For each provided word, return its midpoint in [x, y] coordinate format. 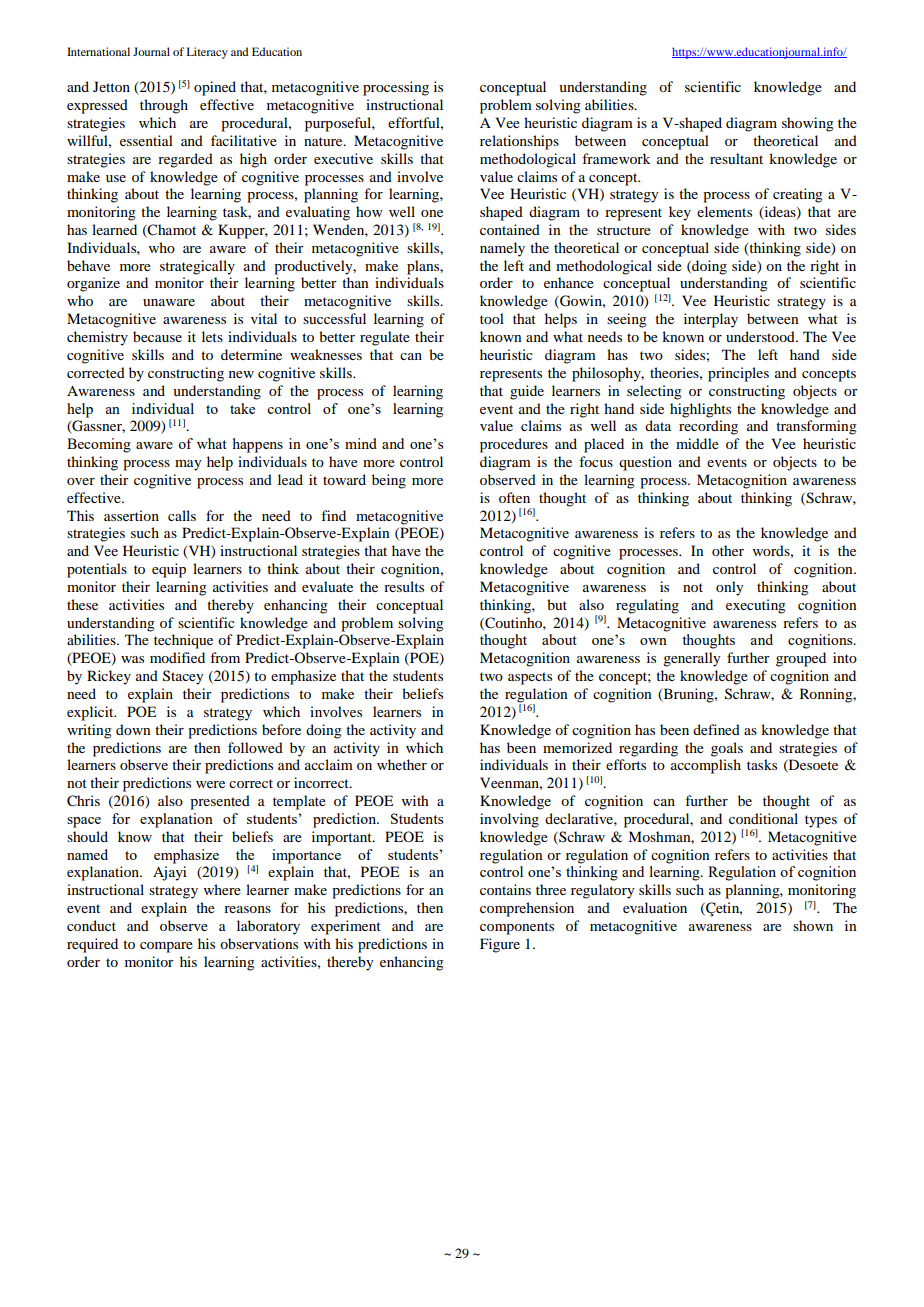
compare [166, 947]
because [157, 336]
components [517, 928]
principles [738, 374]
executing [756, 606]
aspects [530, 678]
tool [492, 318]
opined [215, 88]
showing [808, 124]
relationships [519, 142]
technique [183, 641]
